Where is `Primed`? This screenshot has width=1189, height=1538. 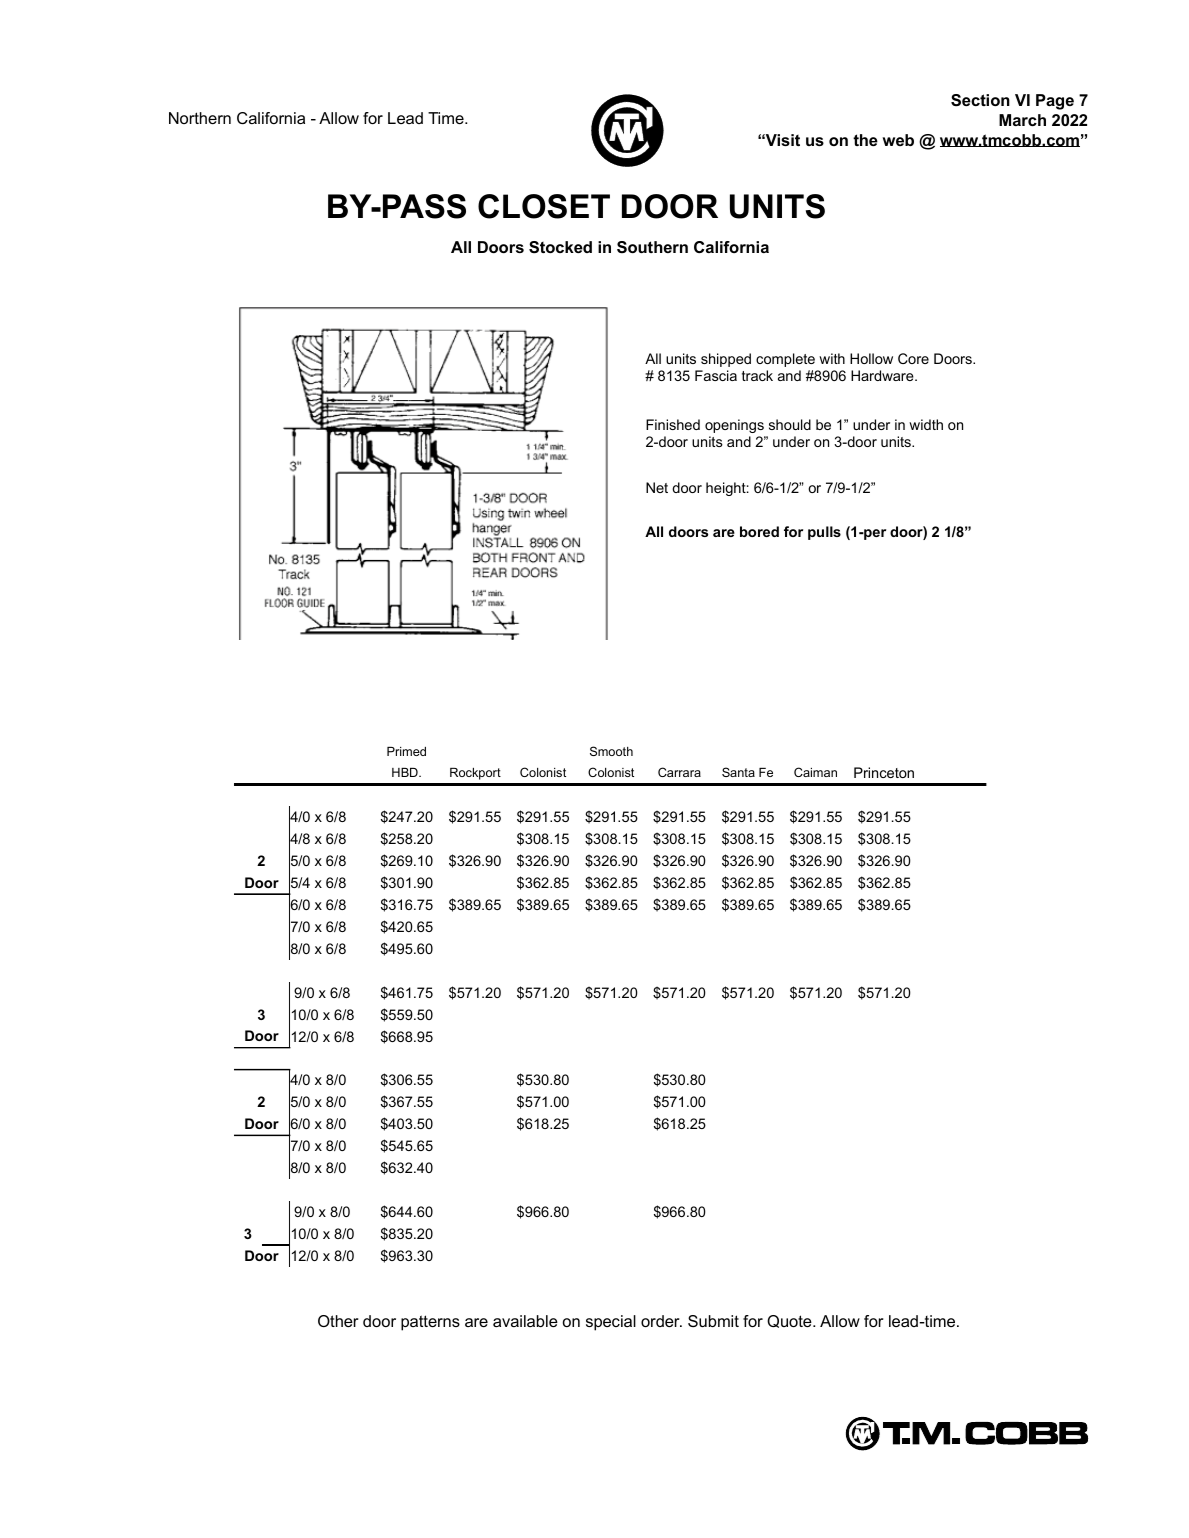
Primed is located at coordinates (406, 751).
